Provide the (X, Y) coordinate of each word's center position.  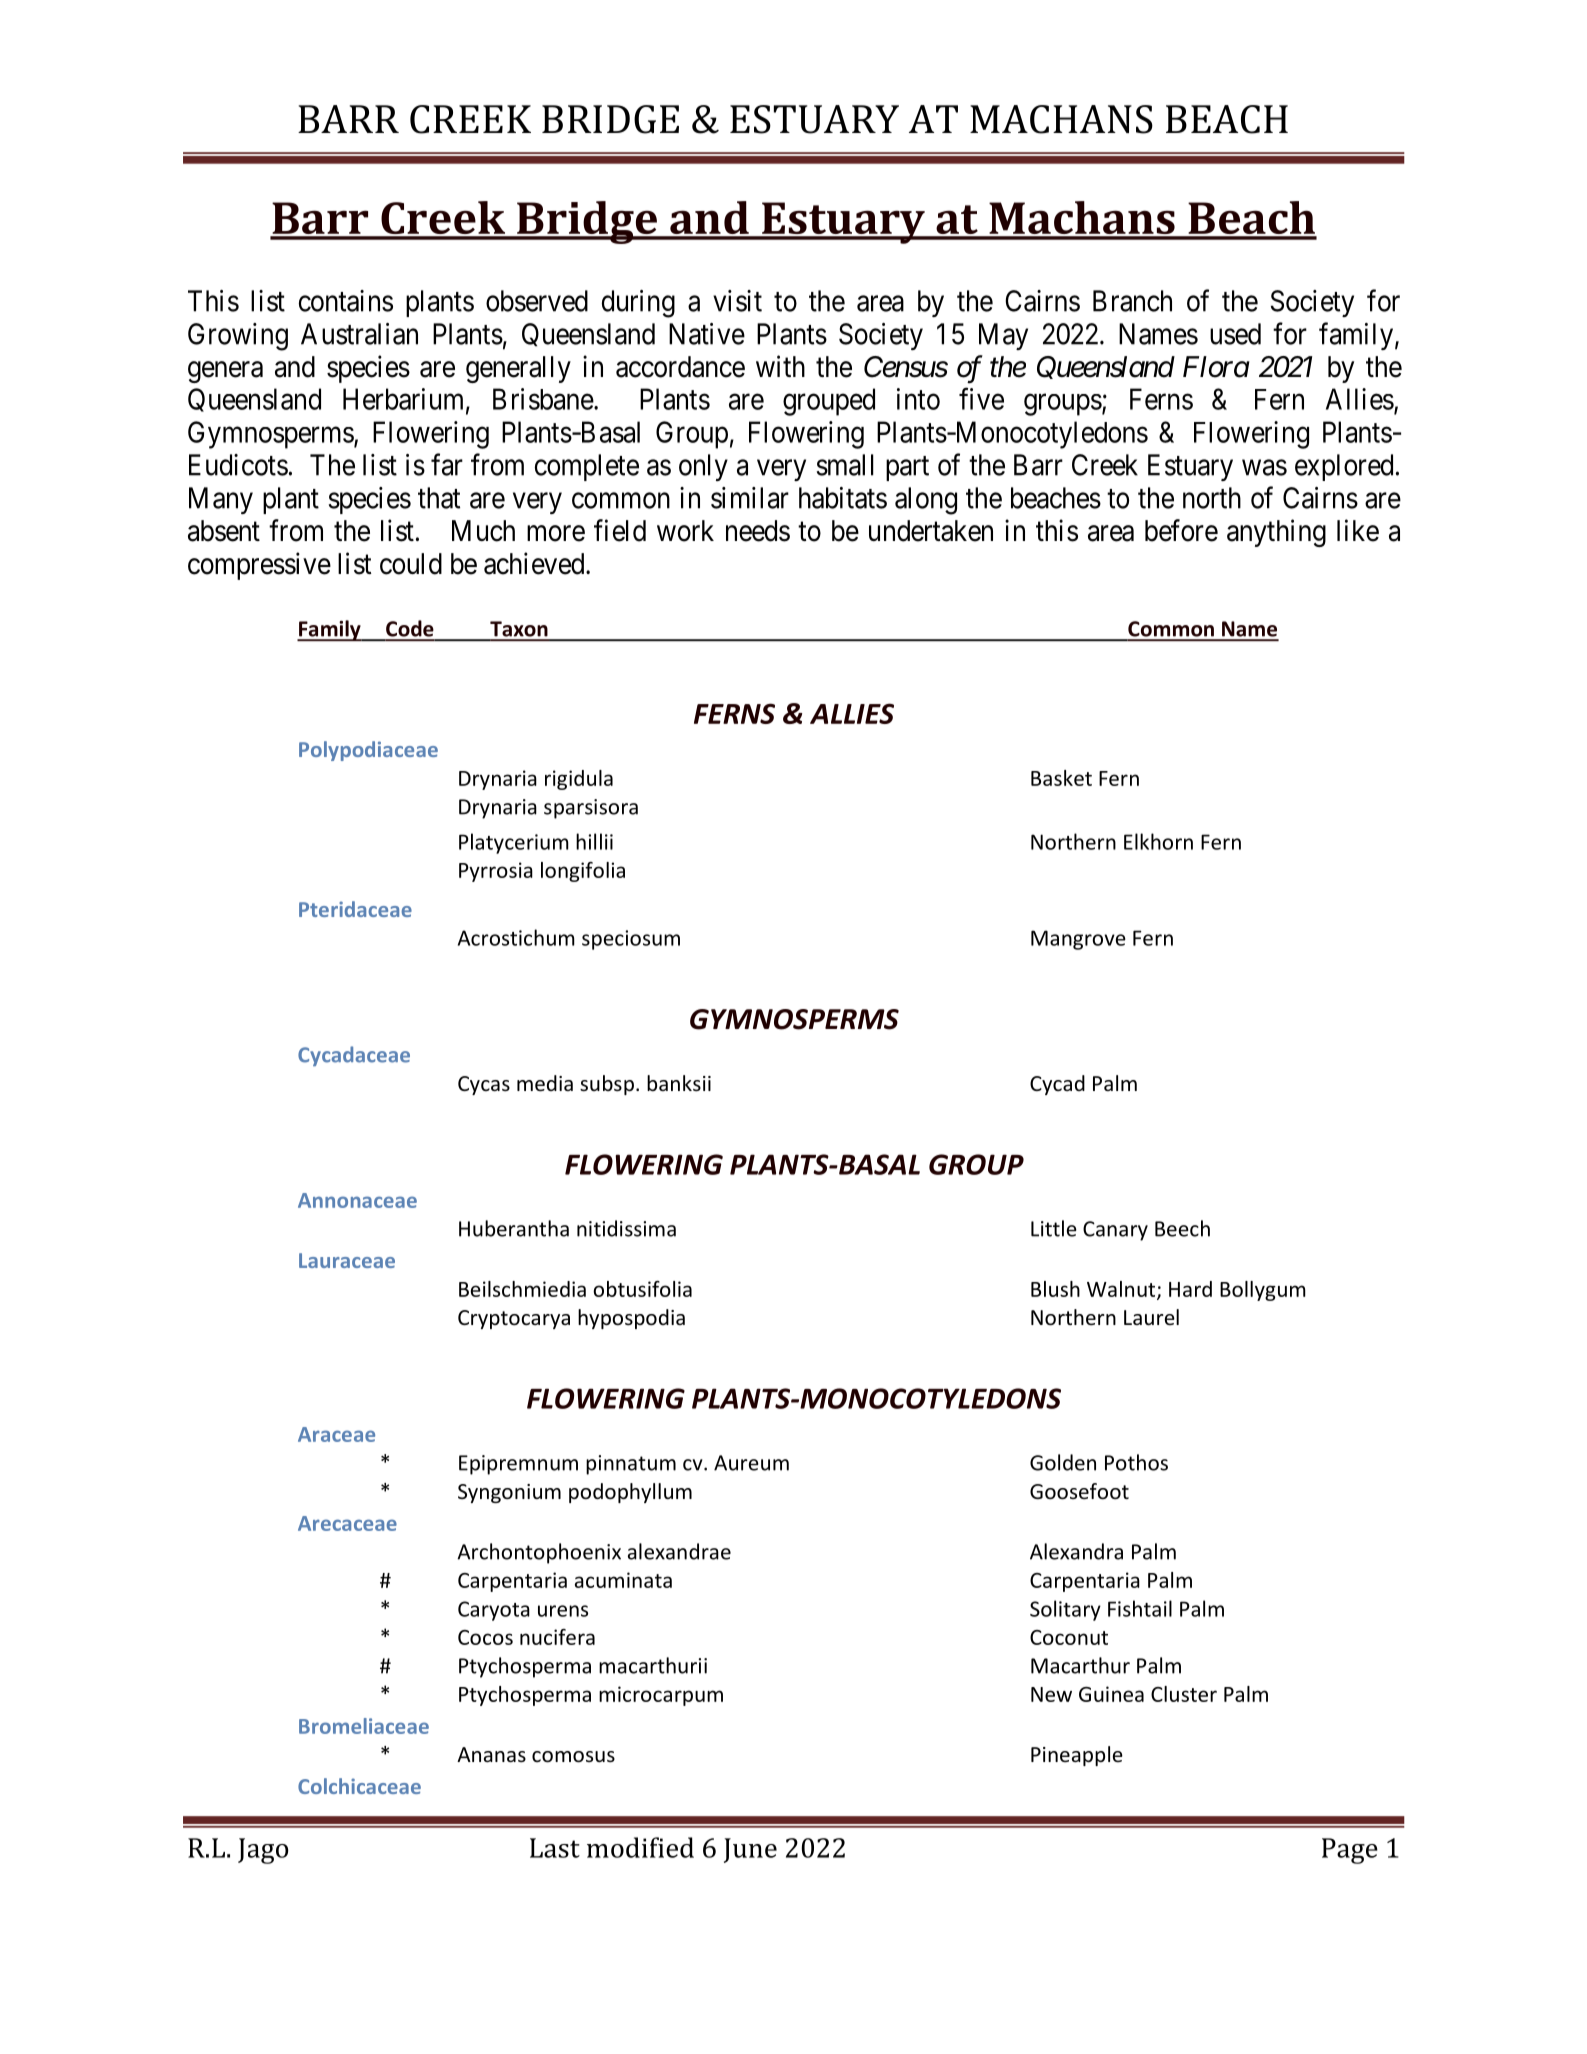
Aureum (751, 1463)
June (750, 1850)
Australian (359, 334)
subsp (607, 1085)
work (685, 531)
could (411, 564)
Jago (263, 1851)
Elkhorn (1158, 841)
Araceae (336, 1434)
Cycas (484, 1085)
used (1235, 334)
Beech (1182, 1228)
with (780, 366)
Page (1350, 1851)
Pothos (1136, 1462)
